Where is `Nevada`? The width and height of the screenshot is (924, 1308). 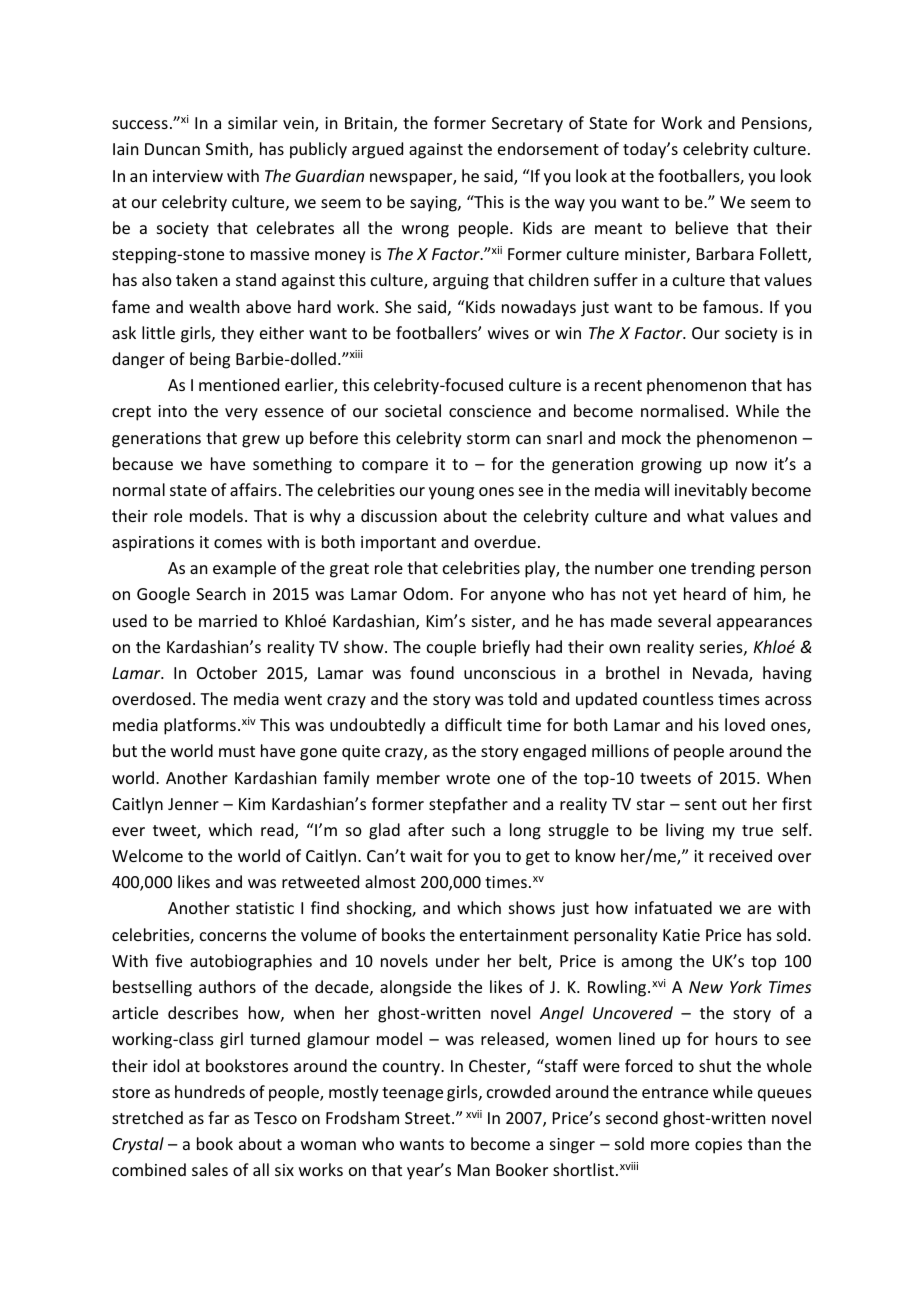
Nevada is located at coordinates (721, 674).
